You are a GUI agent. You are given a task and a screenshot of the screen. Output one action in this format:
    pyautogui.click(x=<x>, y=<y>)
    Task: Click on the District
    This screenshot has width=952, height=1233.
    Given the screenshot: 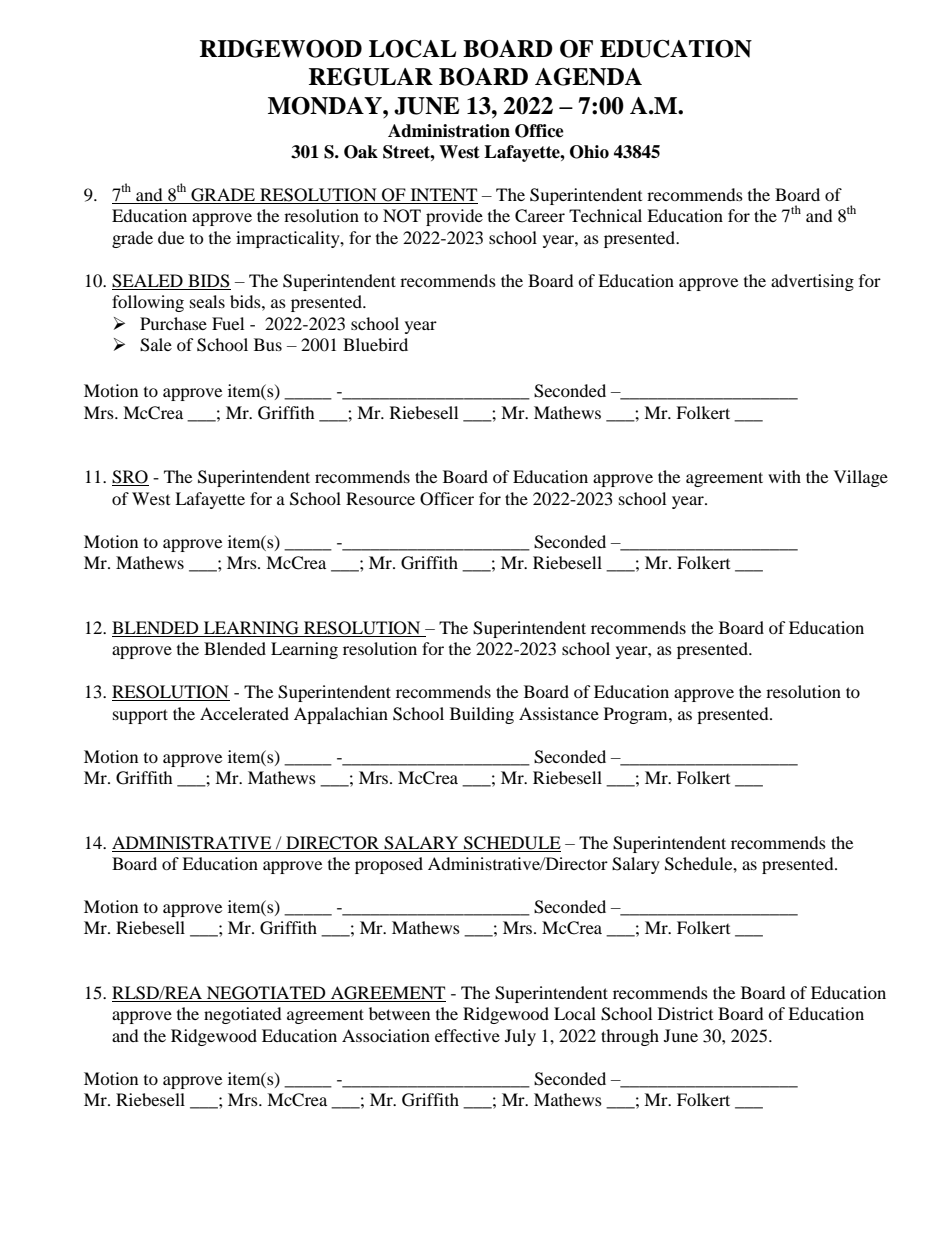 What is the action you would take?
    pyautogui.click(x=685, y=1013)
